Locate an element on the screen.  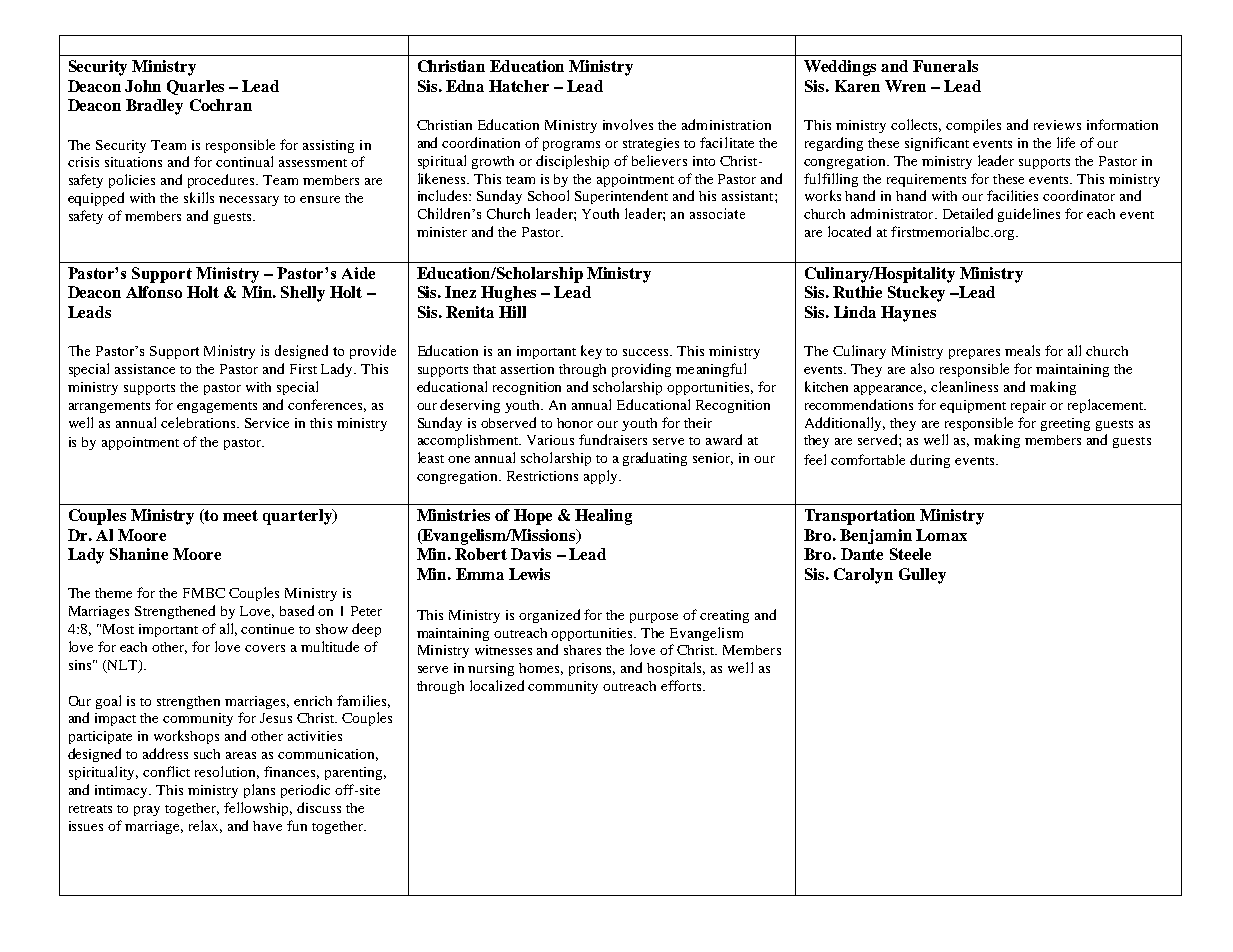
plans is located at coordinates (259, 791).
